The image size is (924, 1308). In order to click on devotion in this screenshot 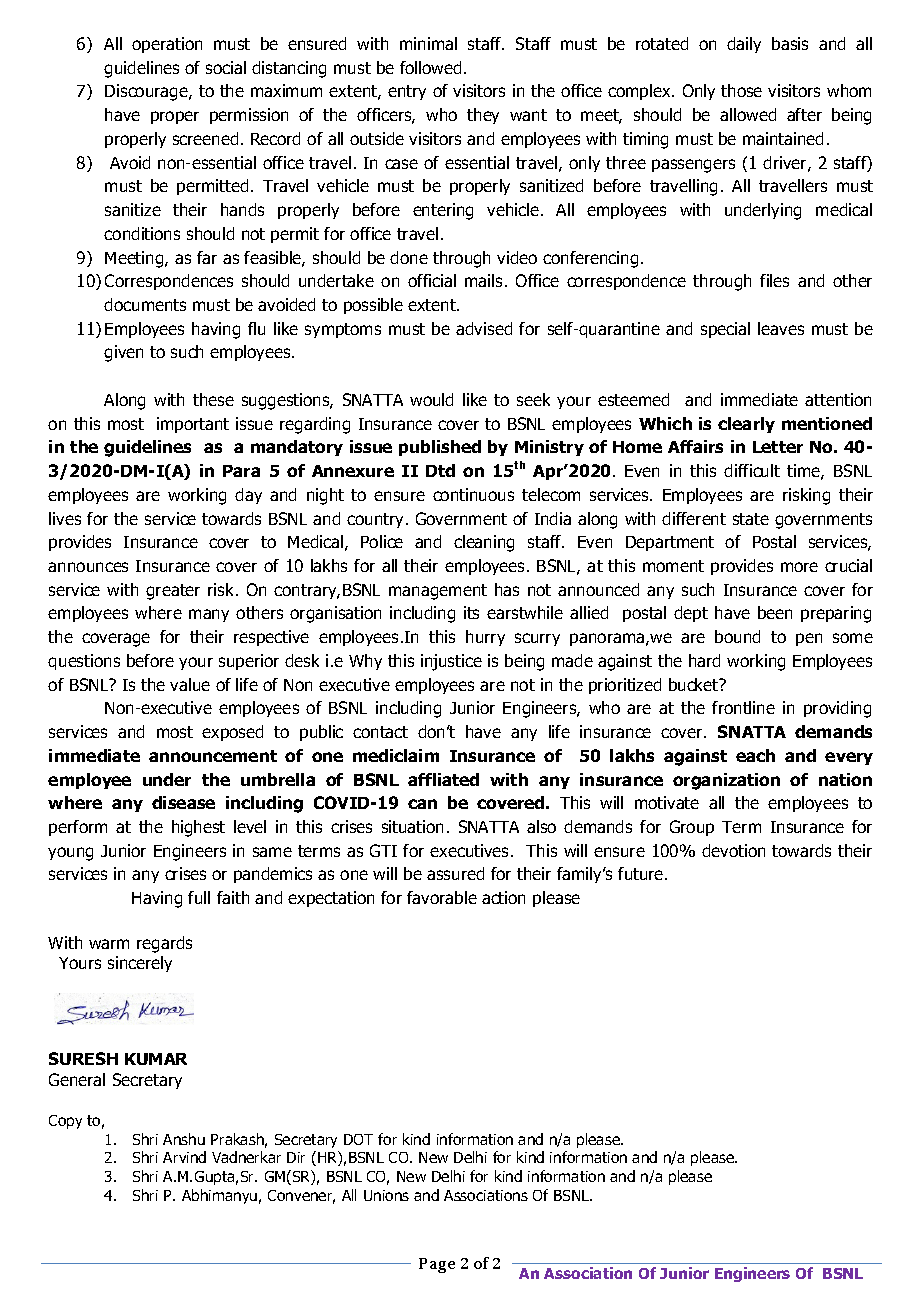, I will do `click(733, 850)`.
